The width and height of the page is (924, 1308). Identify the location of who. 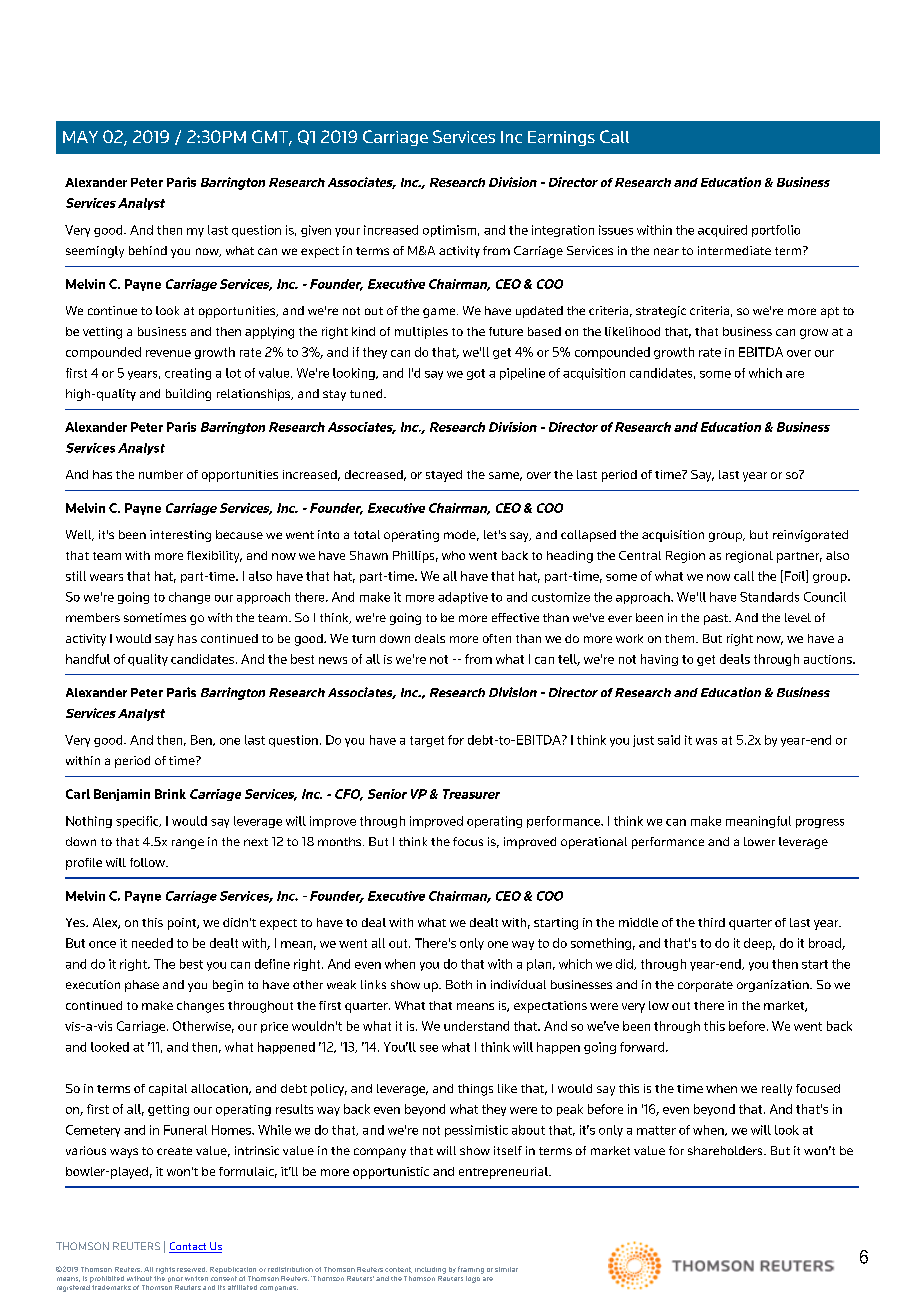
(453, 555).
